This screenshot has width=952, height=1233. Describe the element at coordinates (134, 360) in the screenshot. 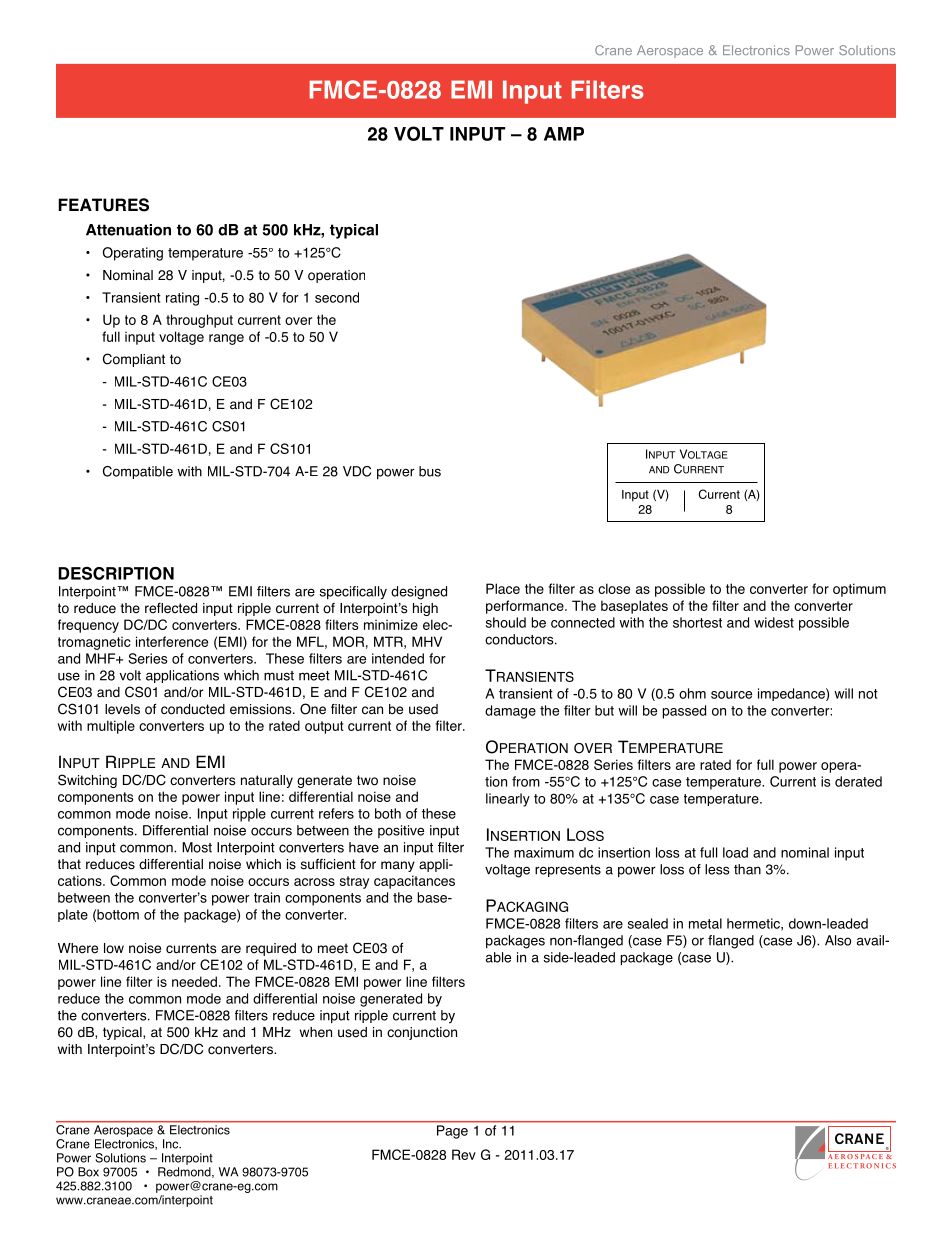

I see `Compliant` at that location.
